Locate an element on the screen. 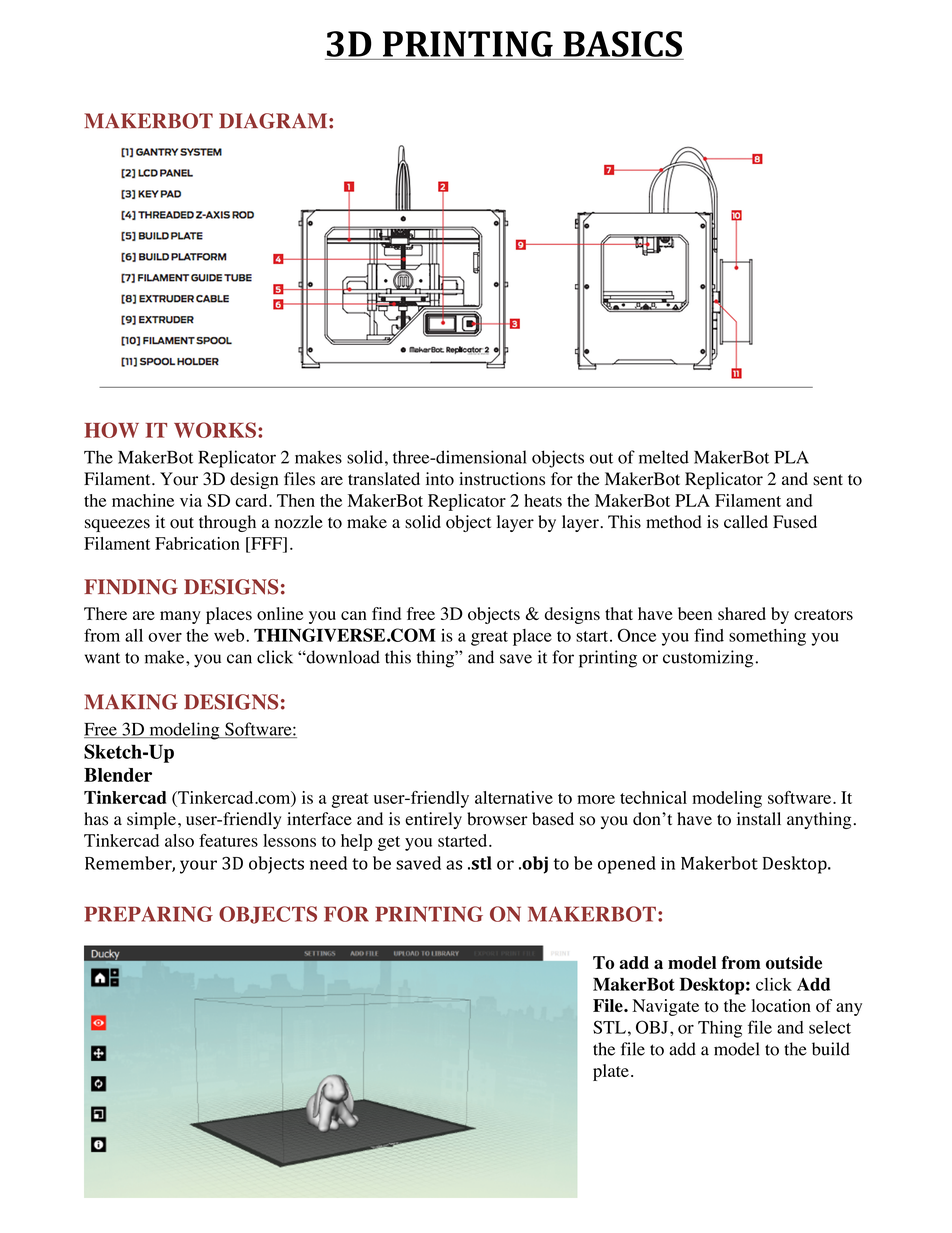  WORKS is located at coordinates (215, 430).
